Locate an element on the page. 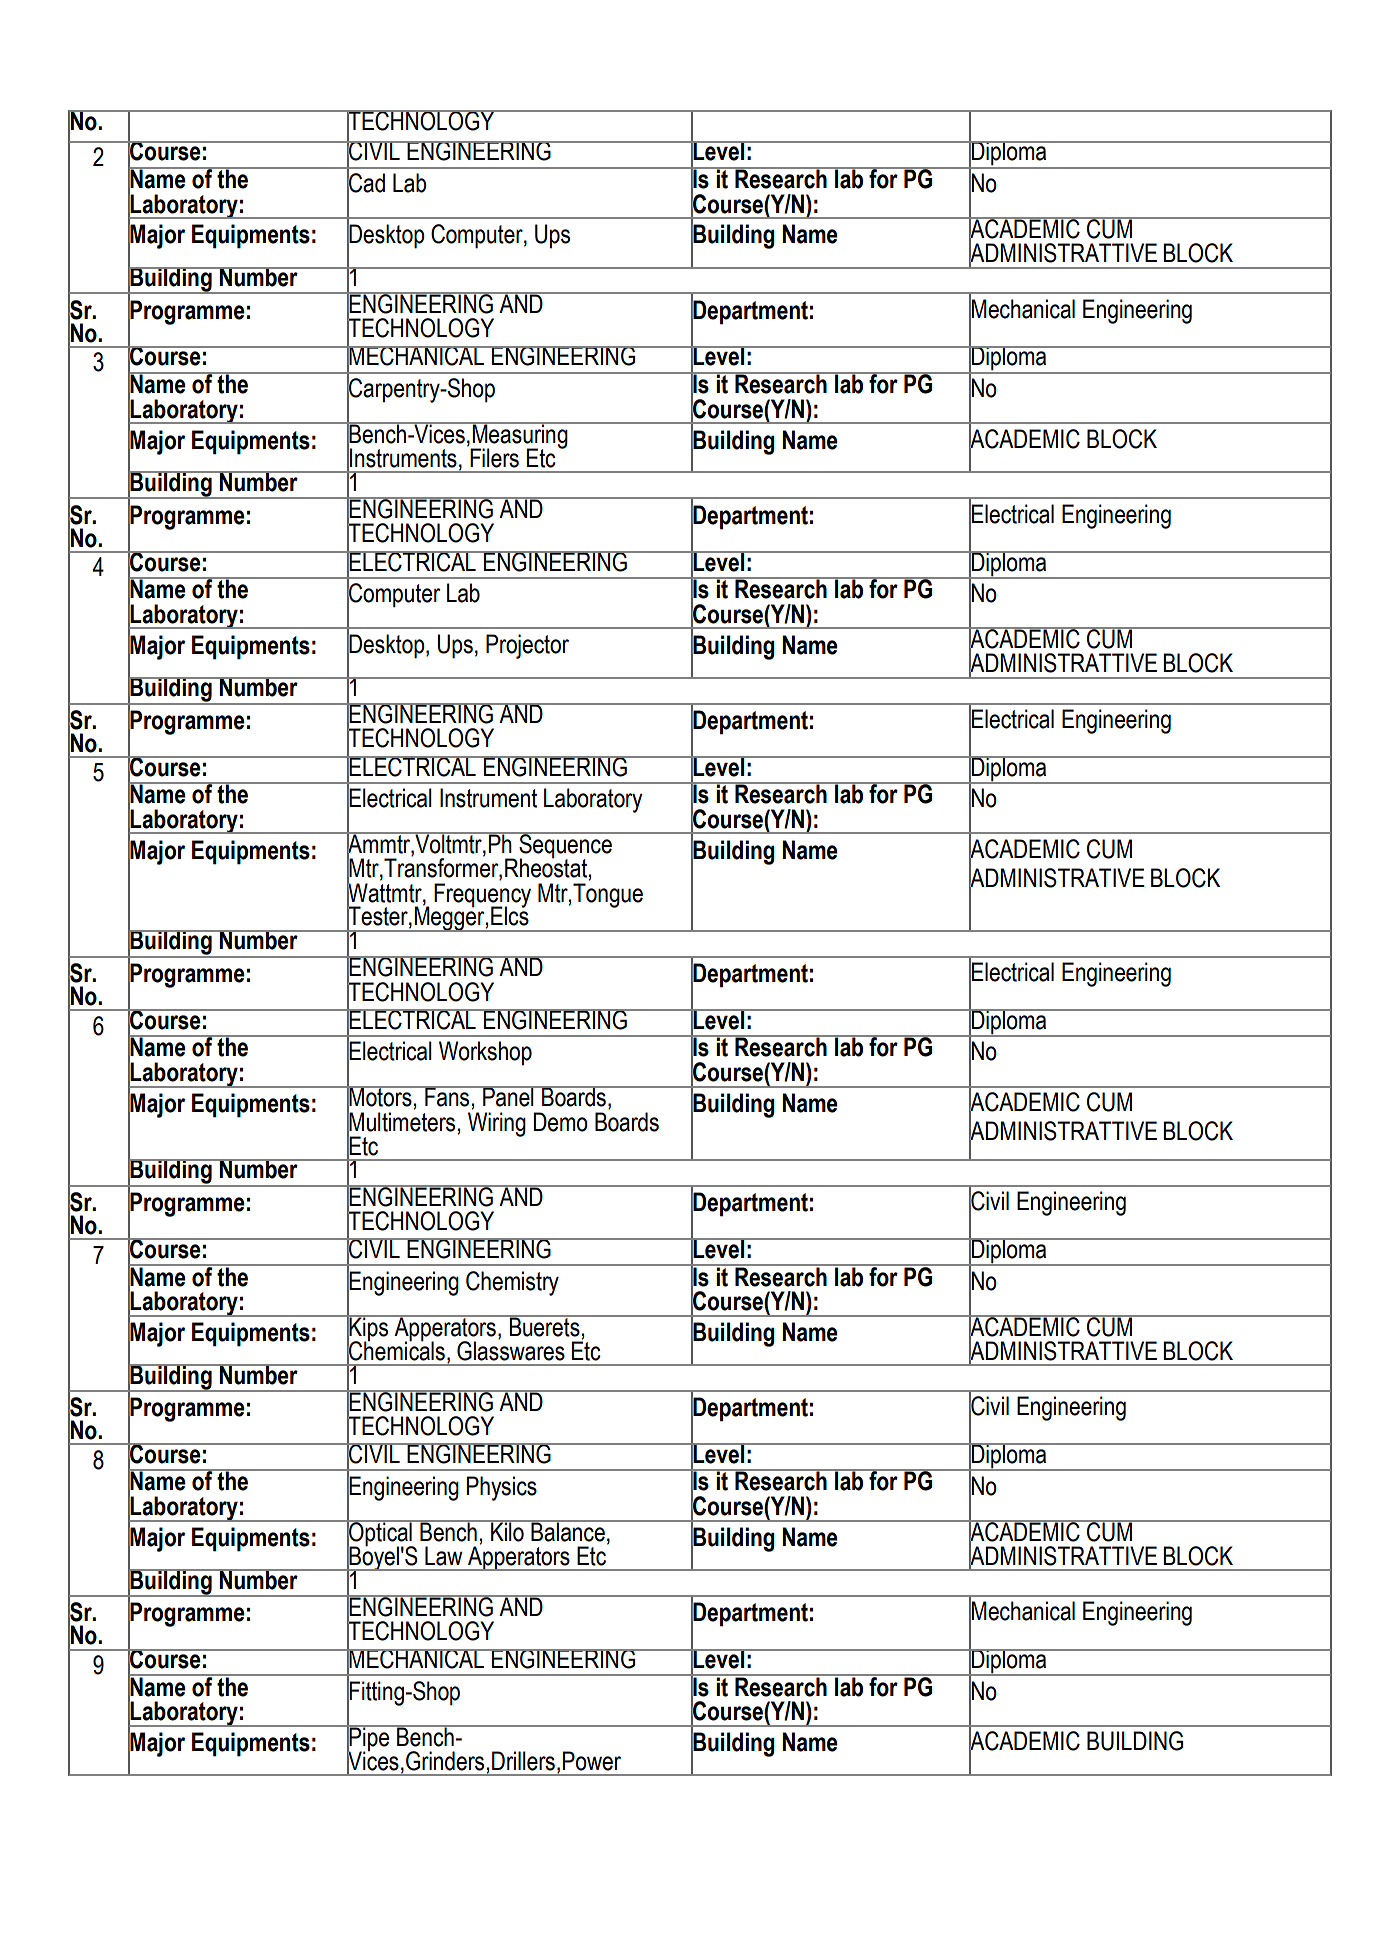 The width and height of the page is (1376, 1945). Frequency is located at coordinates (482, 896).
